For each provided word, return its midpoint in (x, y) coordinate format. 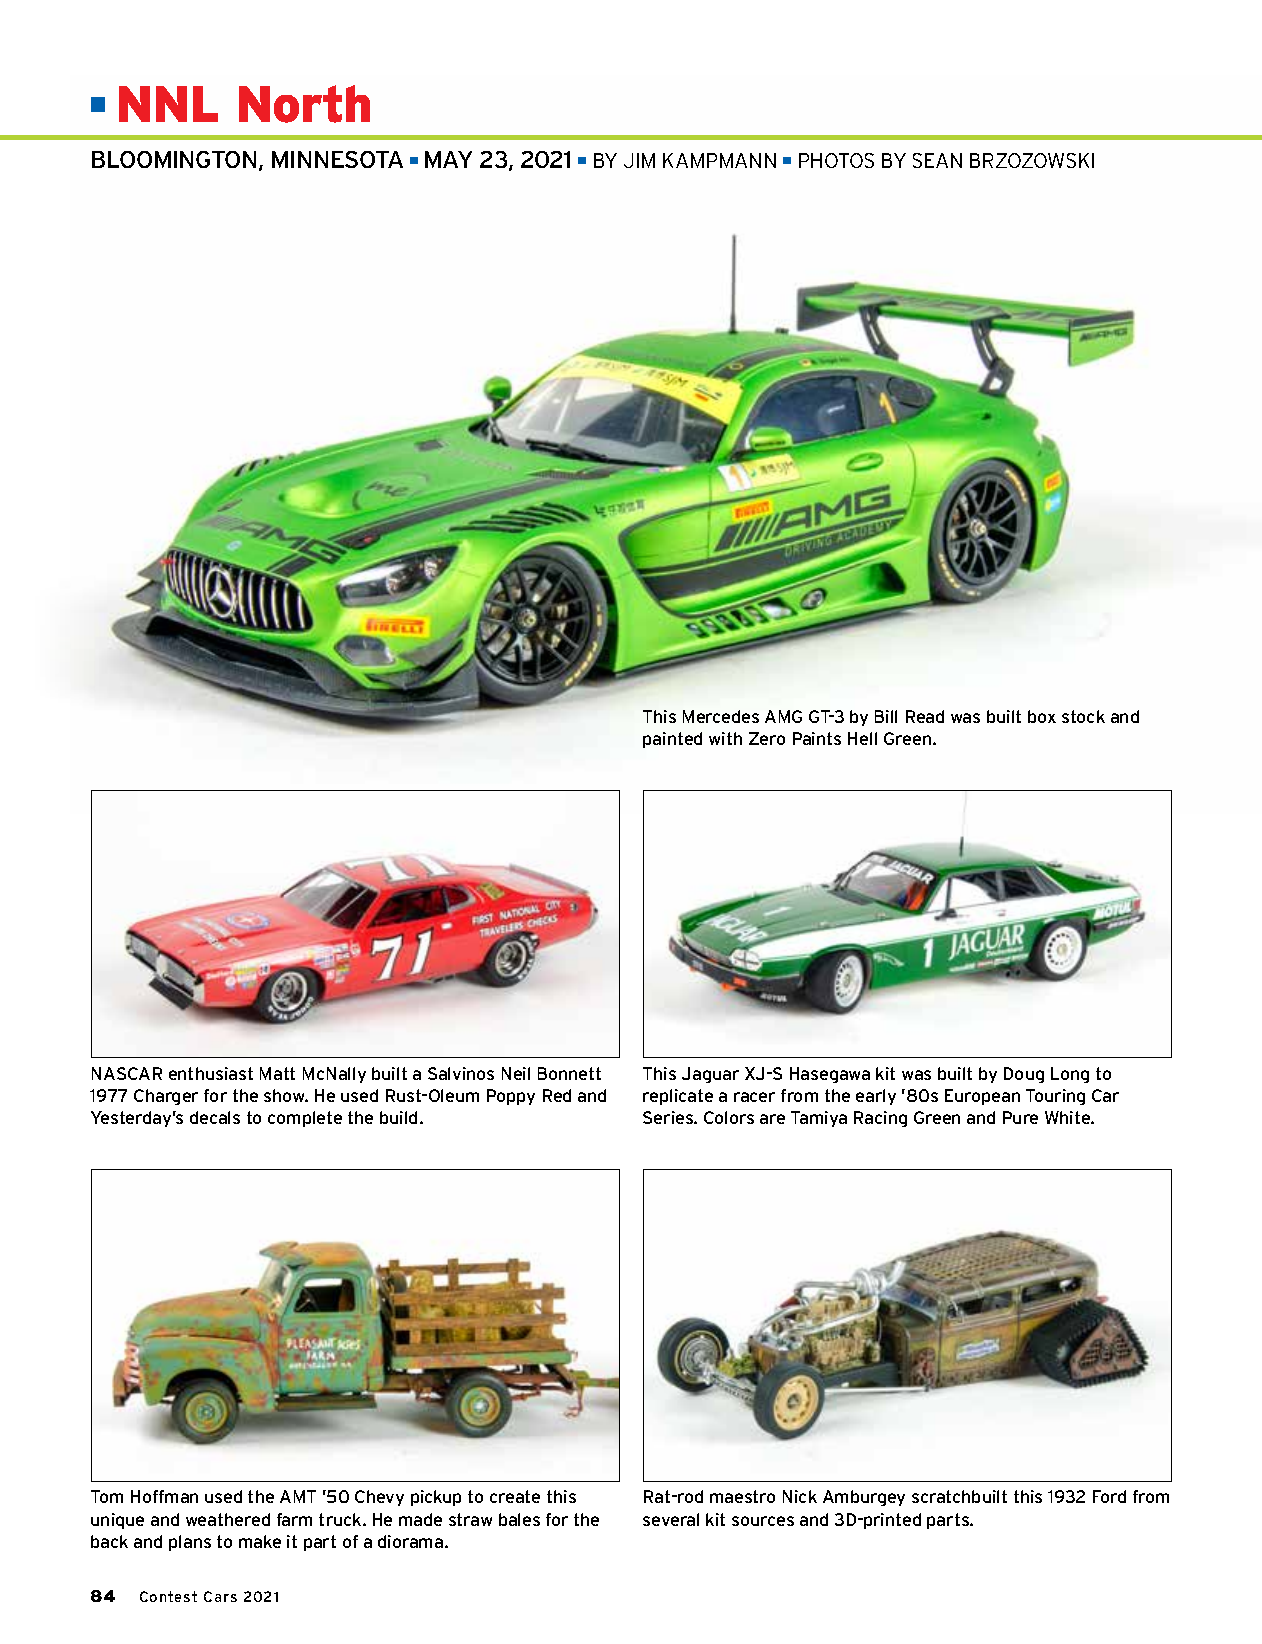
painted (672, 740)
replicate (678, 1097)
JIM (639, 160)
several (671, 1519)
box (1042, 716)
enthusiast (211, 1073)
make (260, 1541)
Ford (1109, 1496)
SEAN (937, 160)
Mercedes (721, 716)
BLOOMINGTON (174, 159)
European (982, 1097)
